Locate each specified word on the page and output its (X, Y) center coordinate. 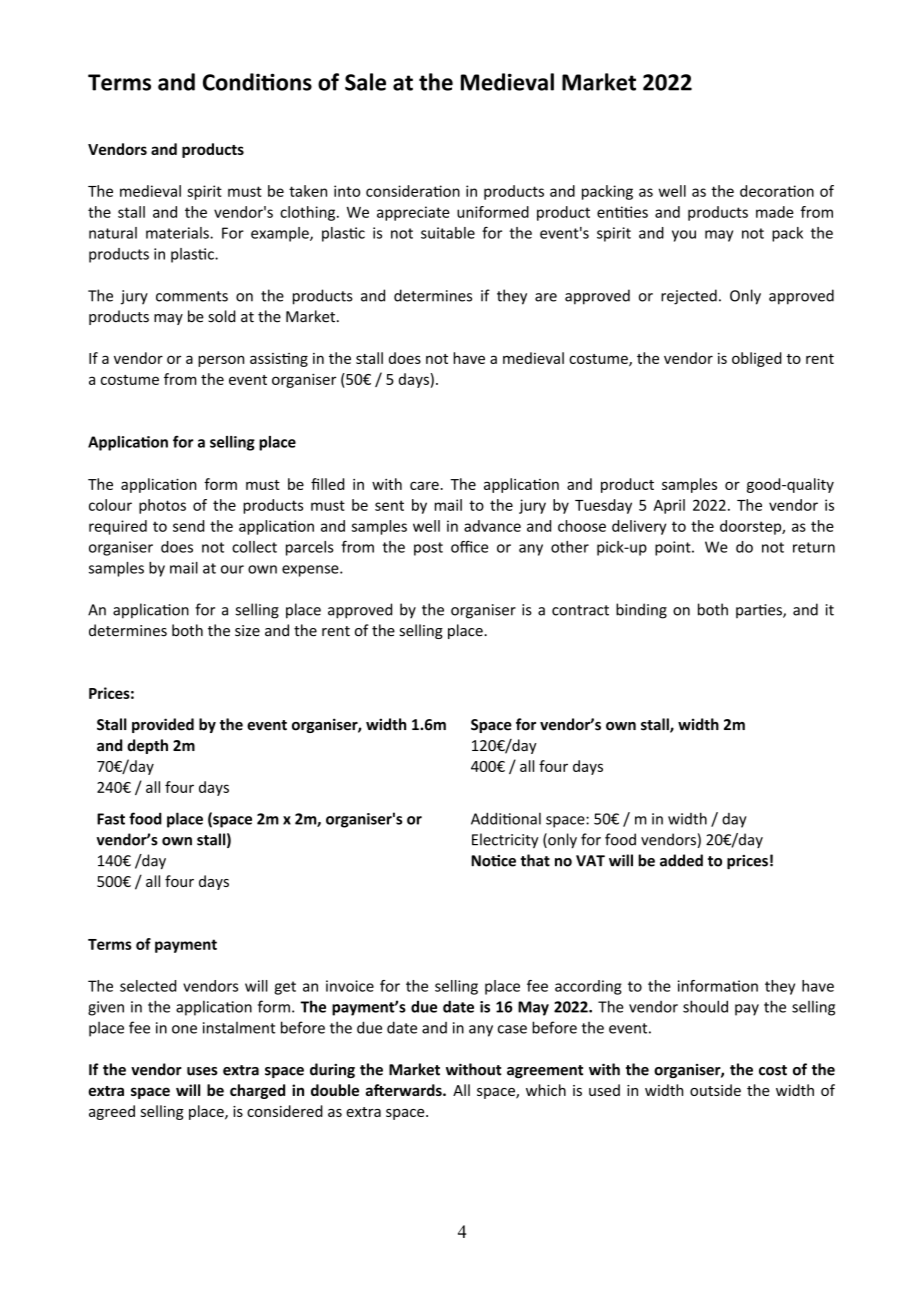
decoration (777, 191)
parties (760, 611)
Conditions (257, 82)
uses (202, 1071)
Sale (365, 82)
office (469, 546)
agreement (545, 1071)
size (247, 631)
